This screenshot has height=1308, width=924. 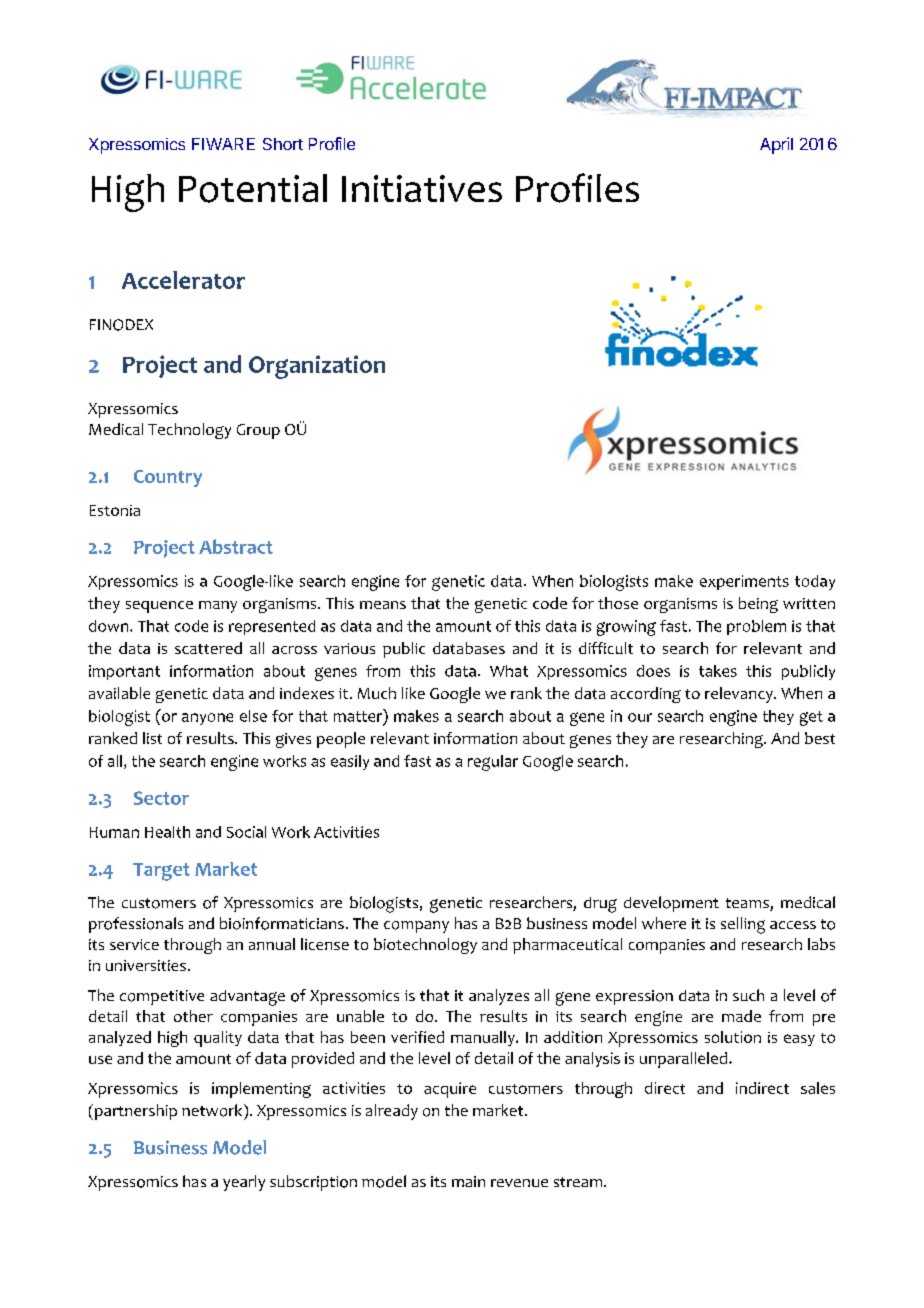 What do you see at coordinates (744, 582) in the screenshot?
I see `experiments` at bounding box center [744, 582].
